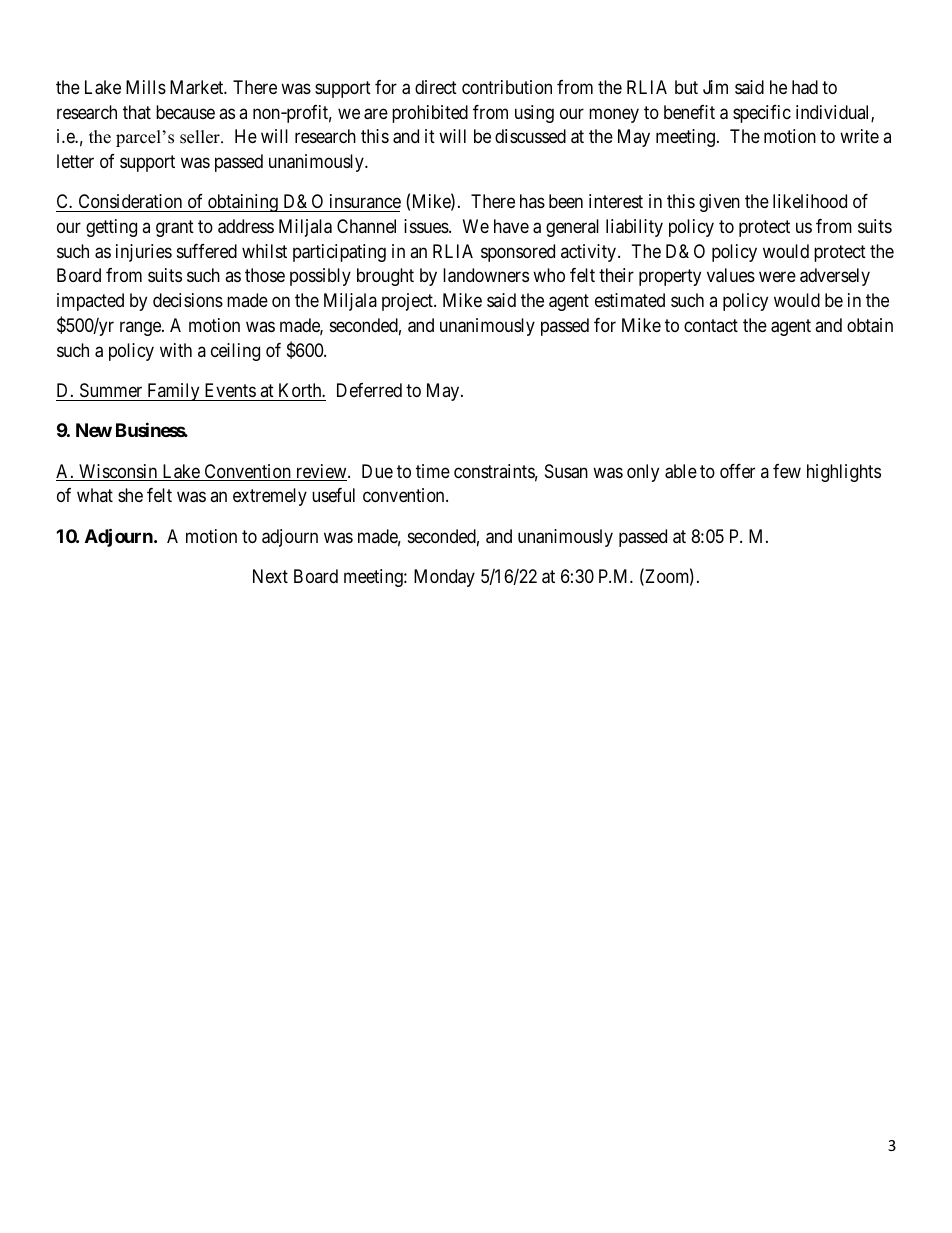  What do you see at coordinates (762, 114) in the screenshot?
I see `specific` at bounding box center [762, 114].
